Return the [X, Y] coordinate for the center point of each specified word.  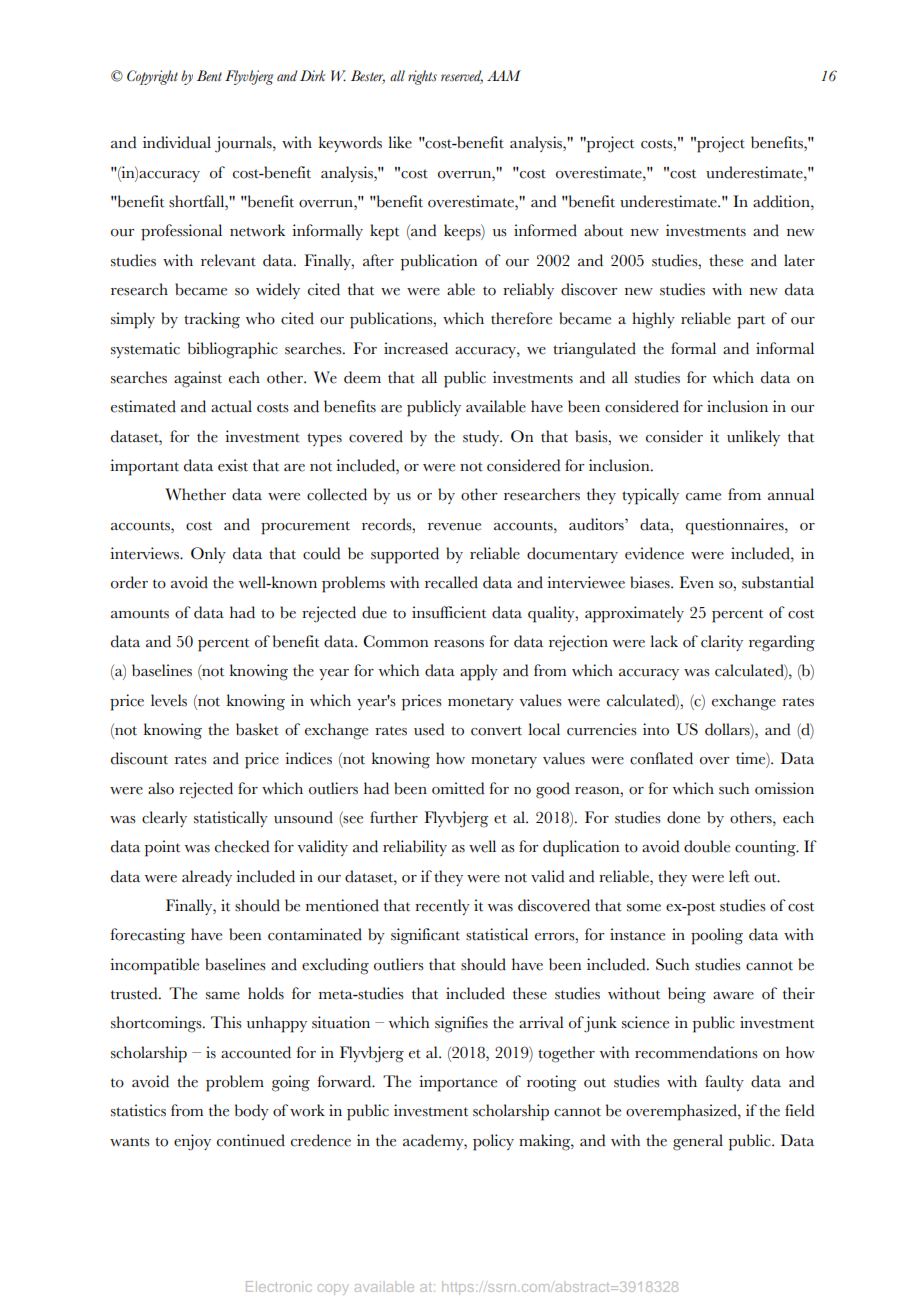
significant [425, 936]
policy [493, 1142]
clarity [722, 643]
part [751, 322]
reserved [462, 76]
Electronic [279, 1286]
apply [479, 672]
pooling [717, 936]
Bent [209, 75]
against [198, 379]
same [223, 996]
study [482, 438]
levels [169, 700]
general [698, 1142]
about [603, 230]
